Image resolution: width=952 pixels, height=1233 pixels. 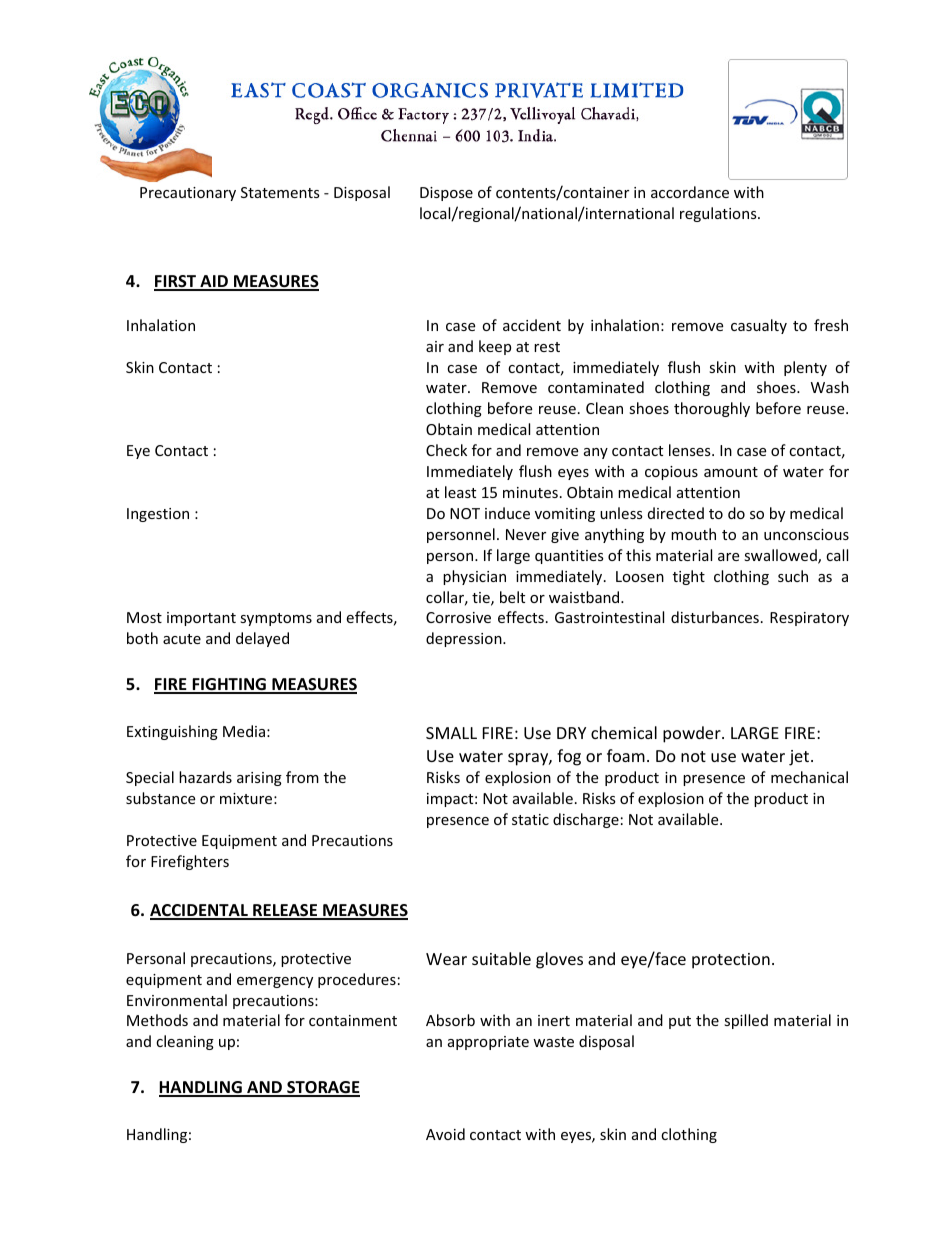 What do you see at coordinates (446, 194) in the image?
I see `Dispose` at bounding box center [446, 194].
